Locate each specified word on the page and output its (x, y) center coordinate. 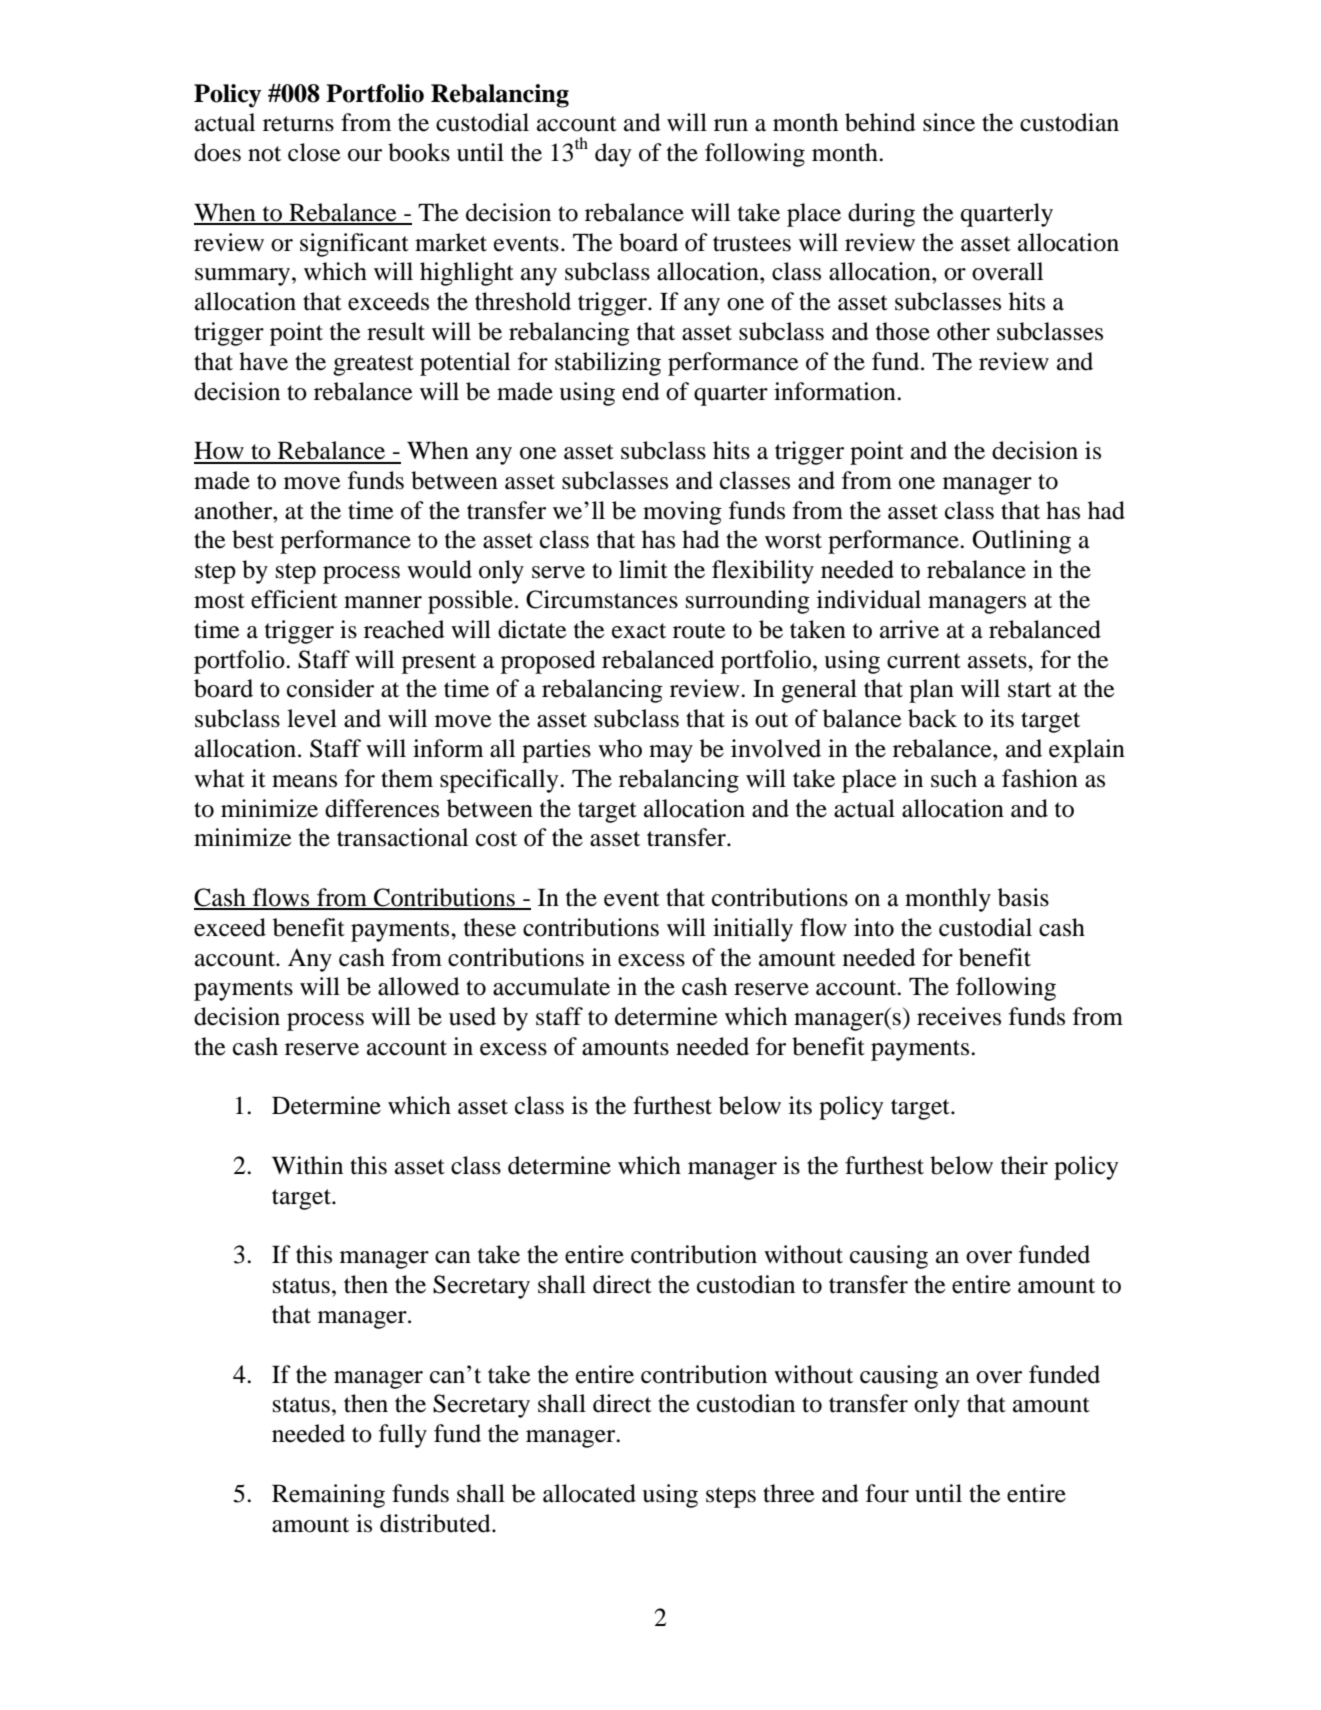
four (887, 1493)
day (613, 155)
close (314, 152)
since (949, 122)
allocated (589, 1493)
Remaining (328, 1496)
